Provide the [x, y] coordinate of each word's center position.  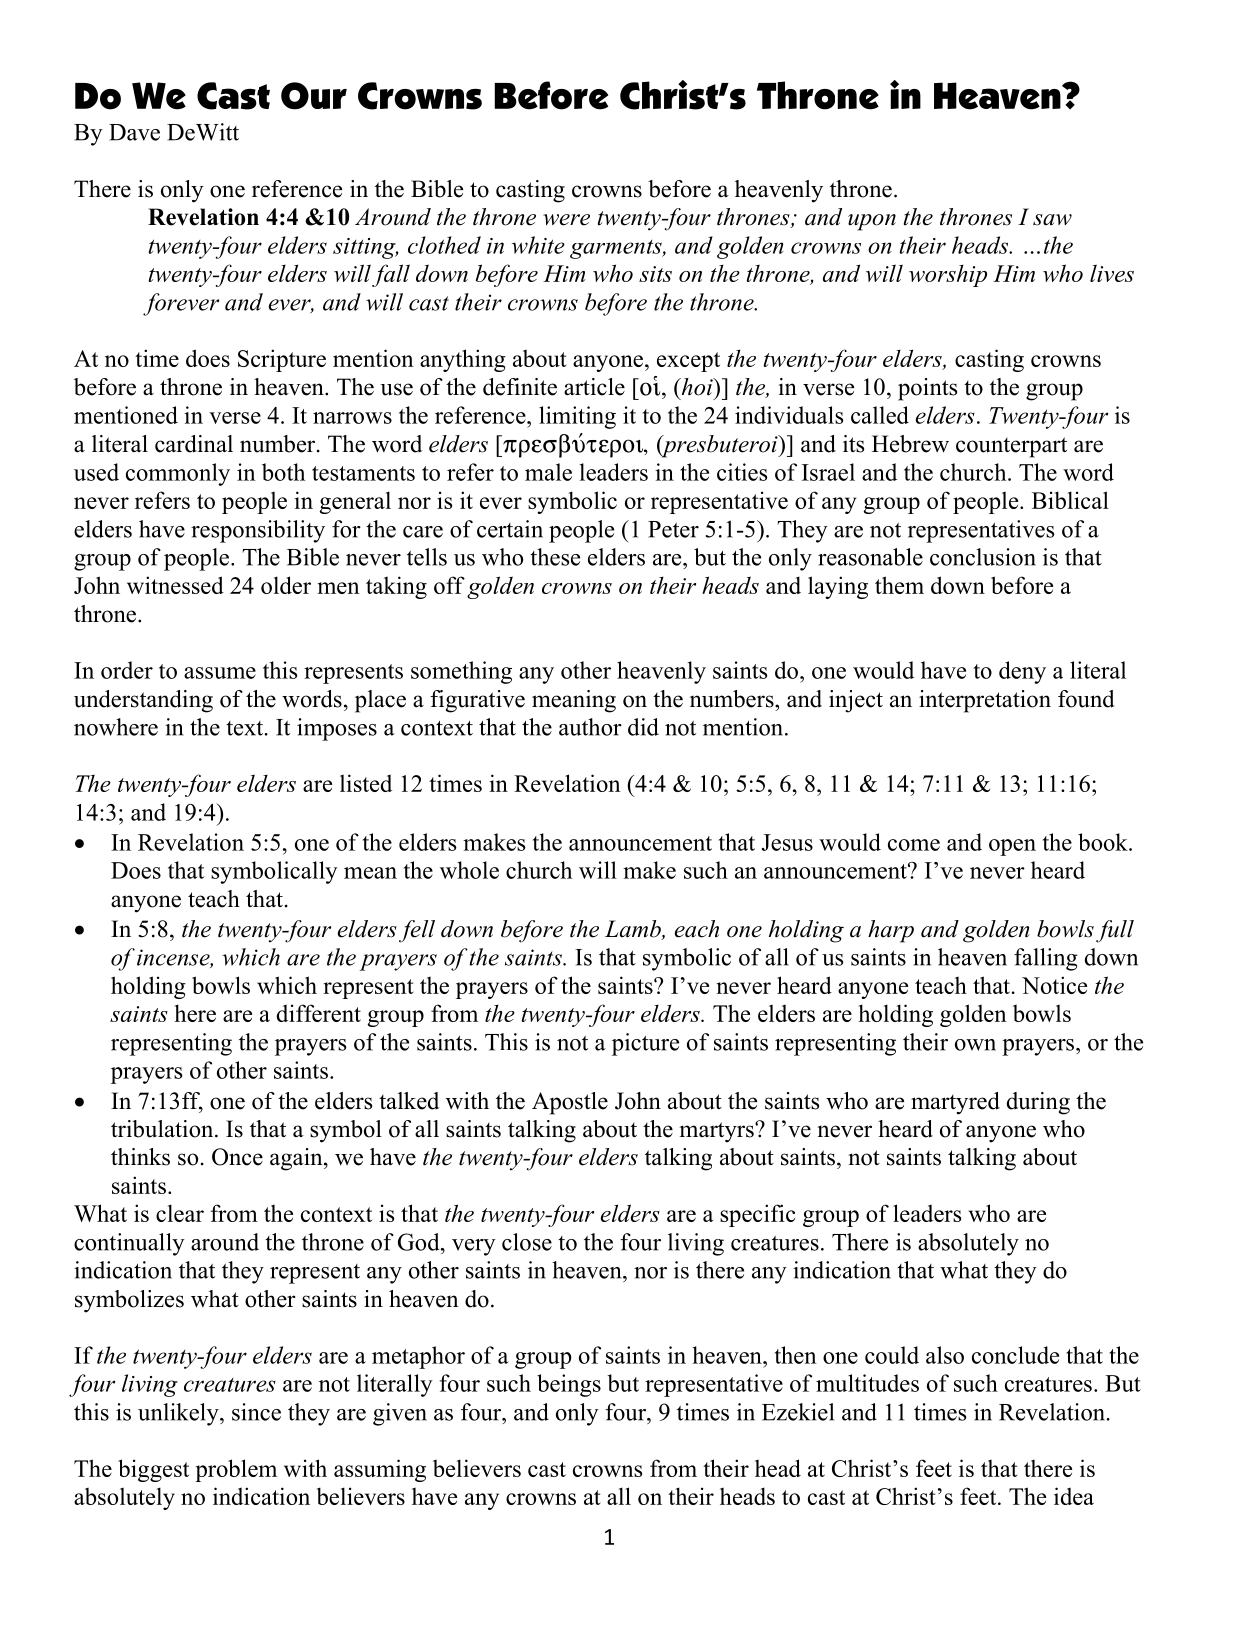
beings [569, 1385]
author [590, 727]
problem [236, 1470]
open [1012, 847]
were [566, 220]
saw [1052, 220]
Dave [134, 132]
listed [366, 783]
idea [1074, 1496]
